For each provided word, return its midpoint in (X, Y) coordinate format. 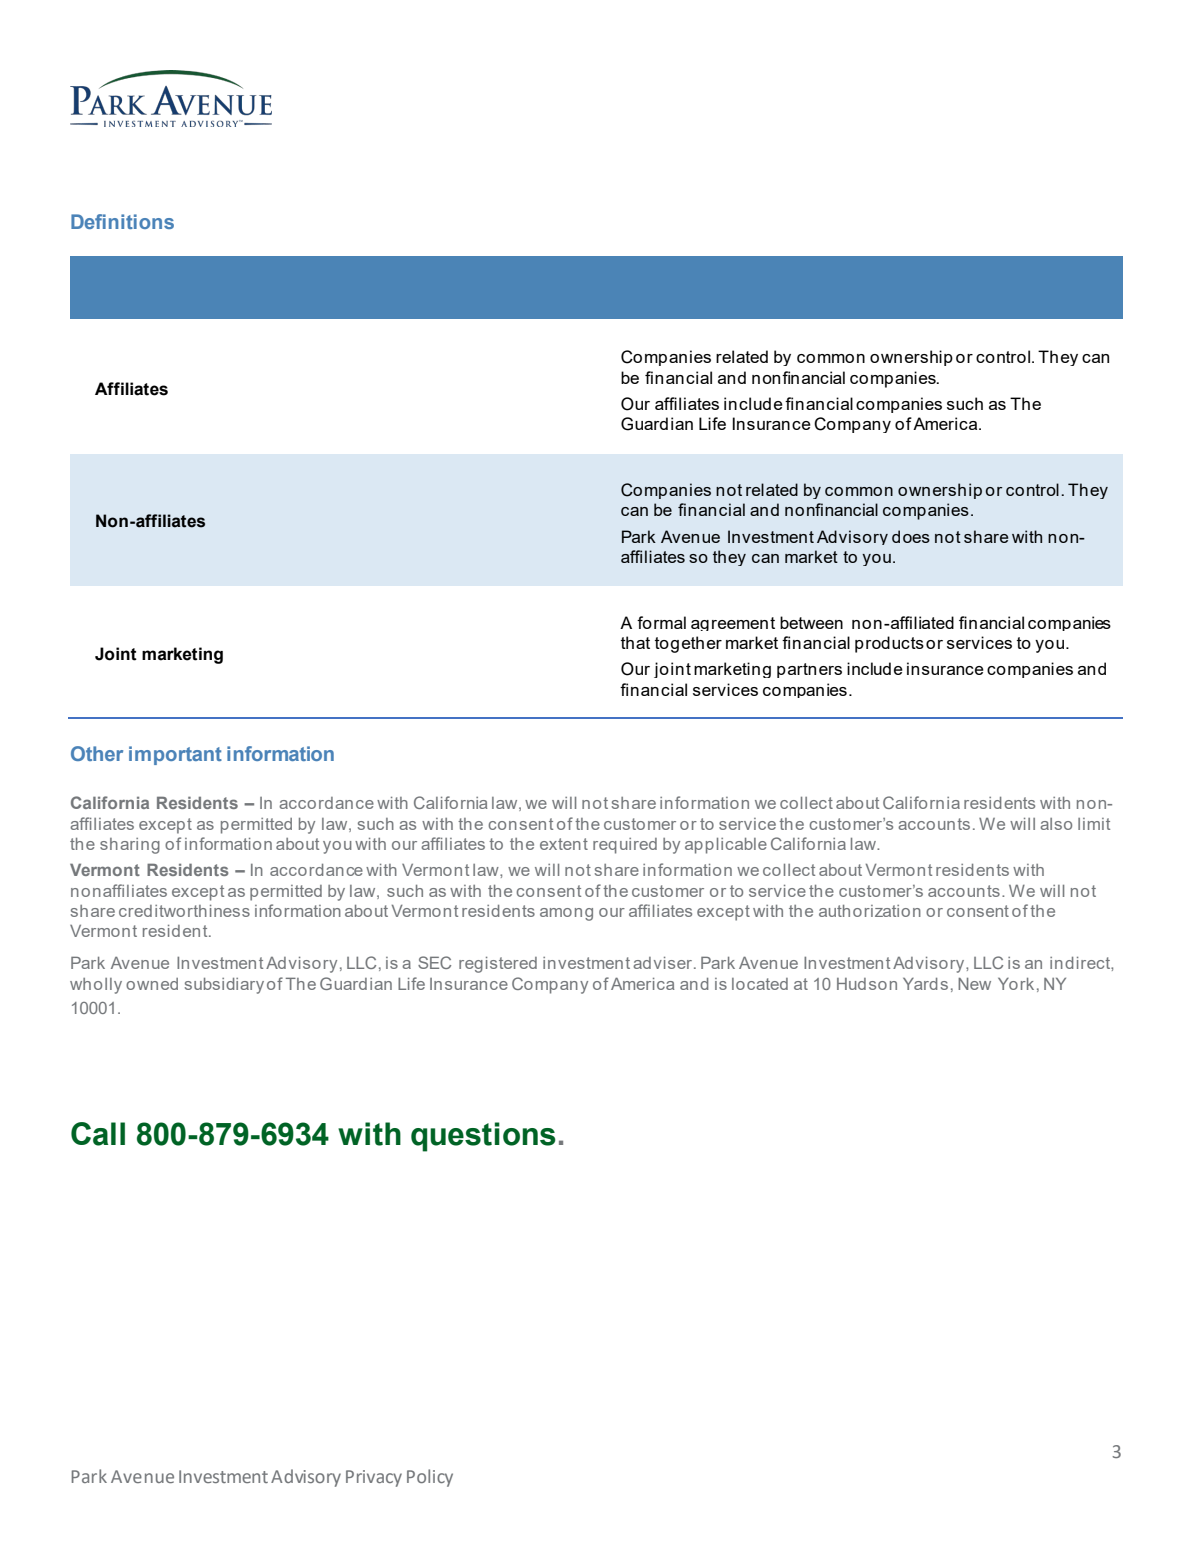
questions (483, 1137)
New (974, 984)
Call (98, 1134)
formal (661, 622)
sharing (130, 846)
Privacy (374, 1478)
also (1056, 824)
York (1016, 984)
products (889, 644)
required (625, 846)
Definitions (122, 221)
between (811, 622)
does (911, 536)
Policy (430, 1478)
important (175, 755)
